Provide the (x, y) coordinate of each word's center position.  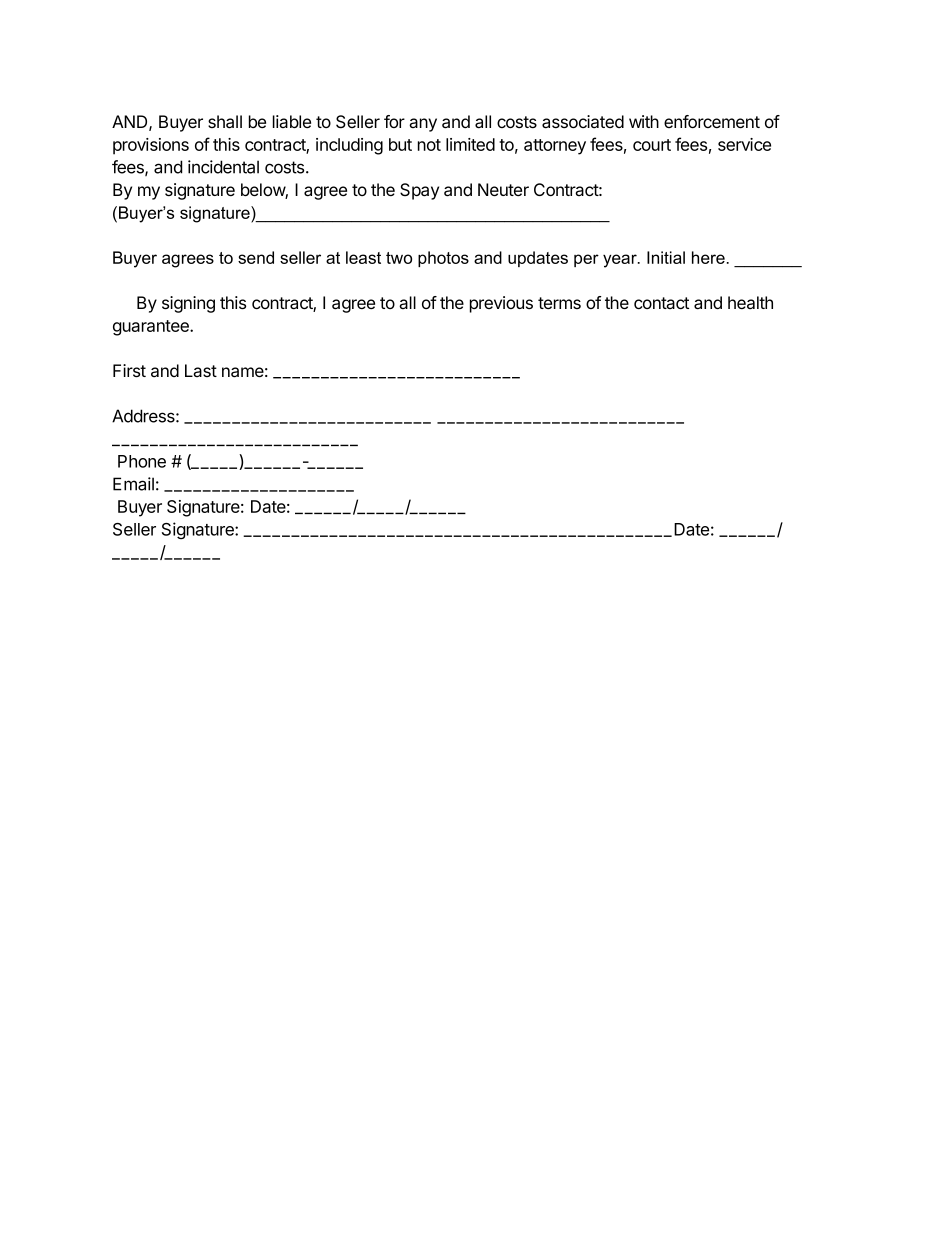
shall (225, 122)
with (644, 121)
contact (661, 303)
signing (188, 304)
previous (501, 304)
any (423, 125)
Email (133, 484)
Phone (142, 461)
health (750, 303)
